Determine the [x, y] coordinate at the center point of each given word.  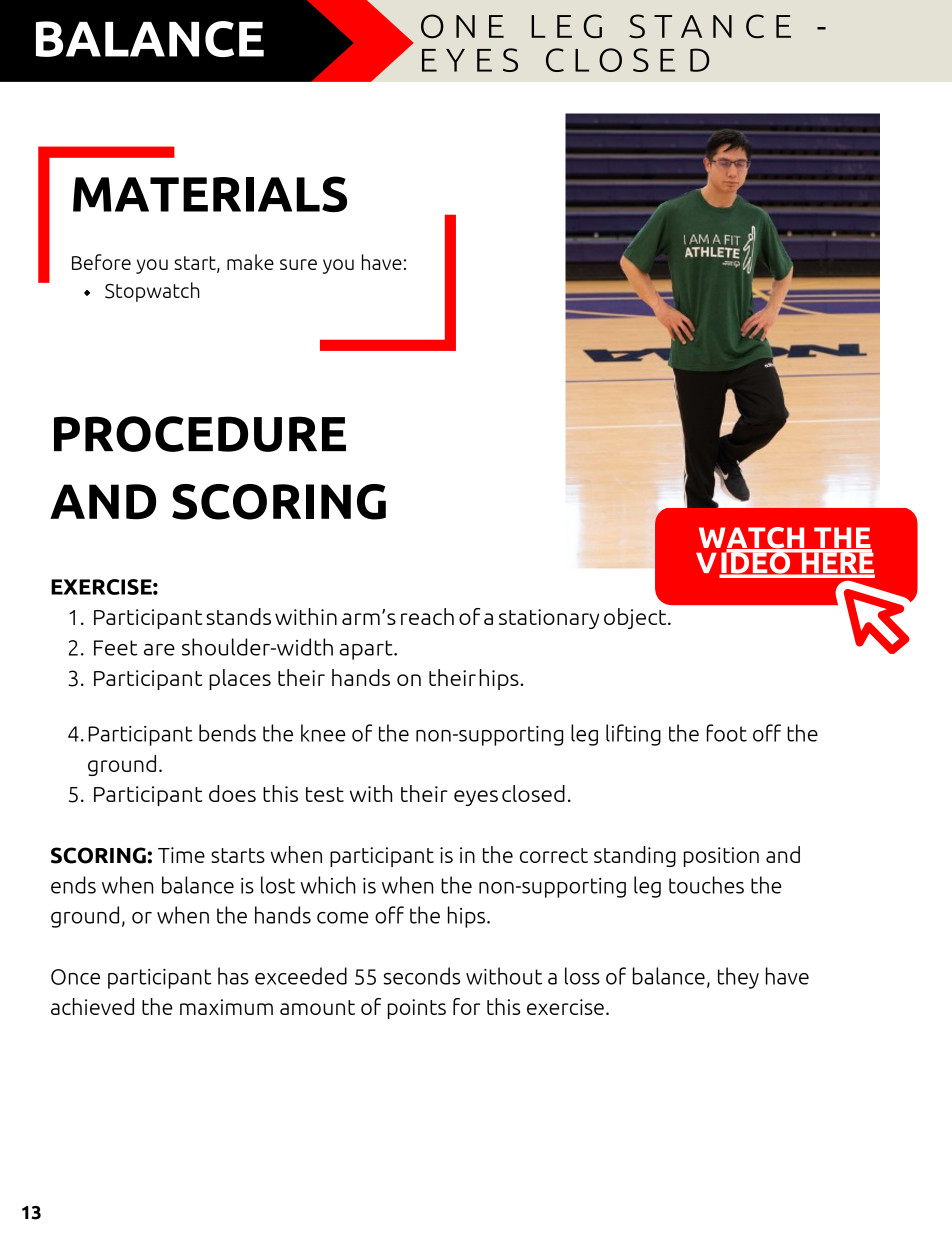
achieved [92, 1006]
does [232, 793]
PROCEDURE [200, 434]
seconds [421, 976]
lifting [633, 735]
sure [298, 264]
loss [582, 976]
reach [427, 616]
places [240, 679]
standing [635, 856]
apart [367, 650]
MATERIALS [210, 194]
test [325, 794]
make [250, 262]
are [159, 650]
